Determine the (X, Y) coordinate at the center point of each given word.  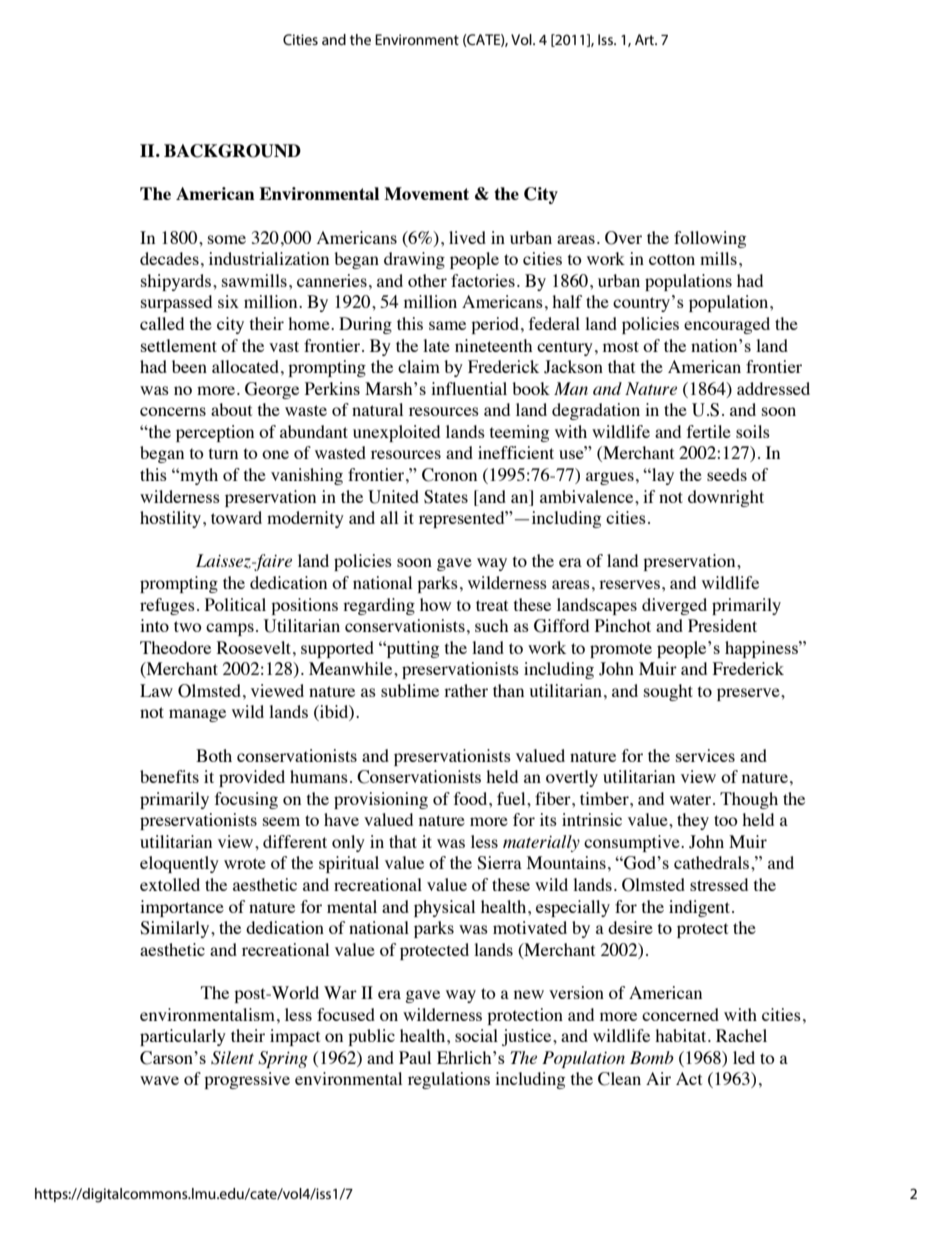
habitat (682, 1035)
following (710, 239)
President (722, 625)
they (693, 821)
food (472, 798)
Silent (232, 1058)
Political (235, 604)
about (231, 409)
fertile (709, 431)
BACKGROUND (232, 151)
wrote (245, 863)
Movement (426, 193)
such (491, 625)
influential (469, 388)
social (476, 1035)
